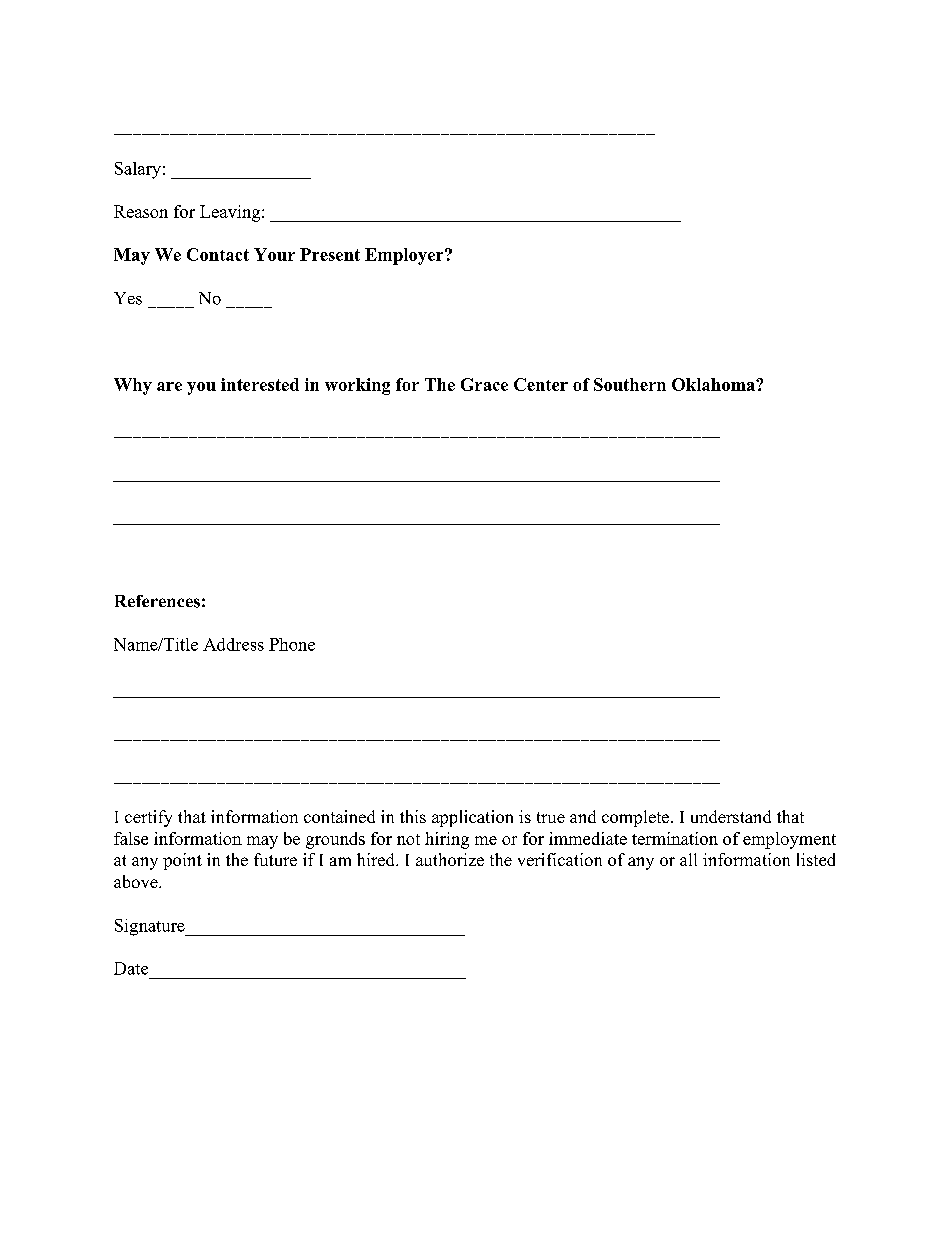 Image resolution: width=952 pixels, height=1233 pixels. I want to click on authorize, so click(450, 859).
